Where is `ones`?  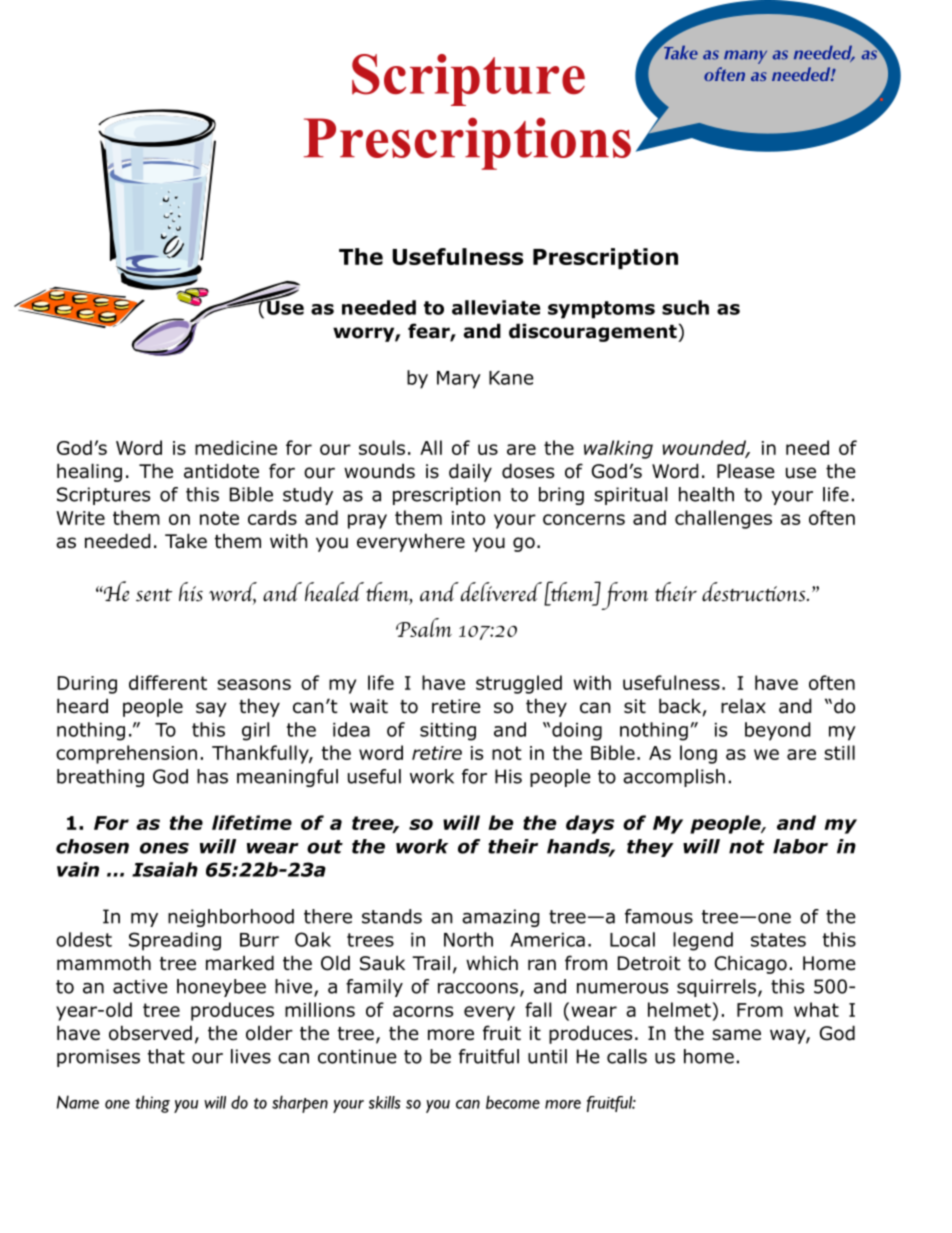
ones is located at coordinates (164, 848).
